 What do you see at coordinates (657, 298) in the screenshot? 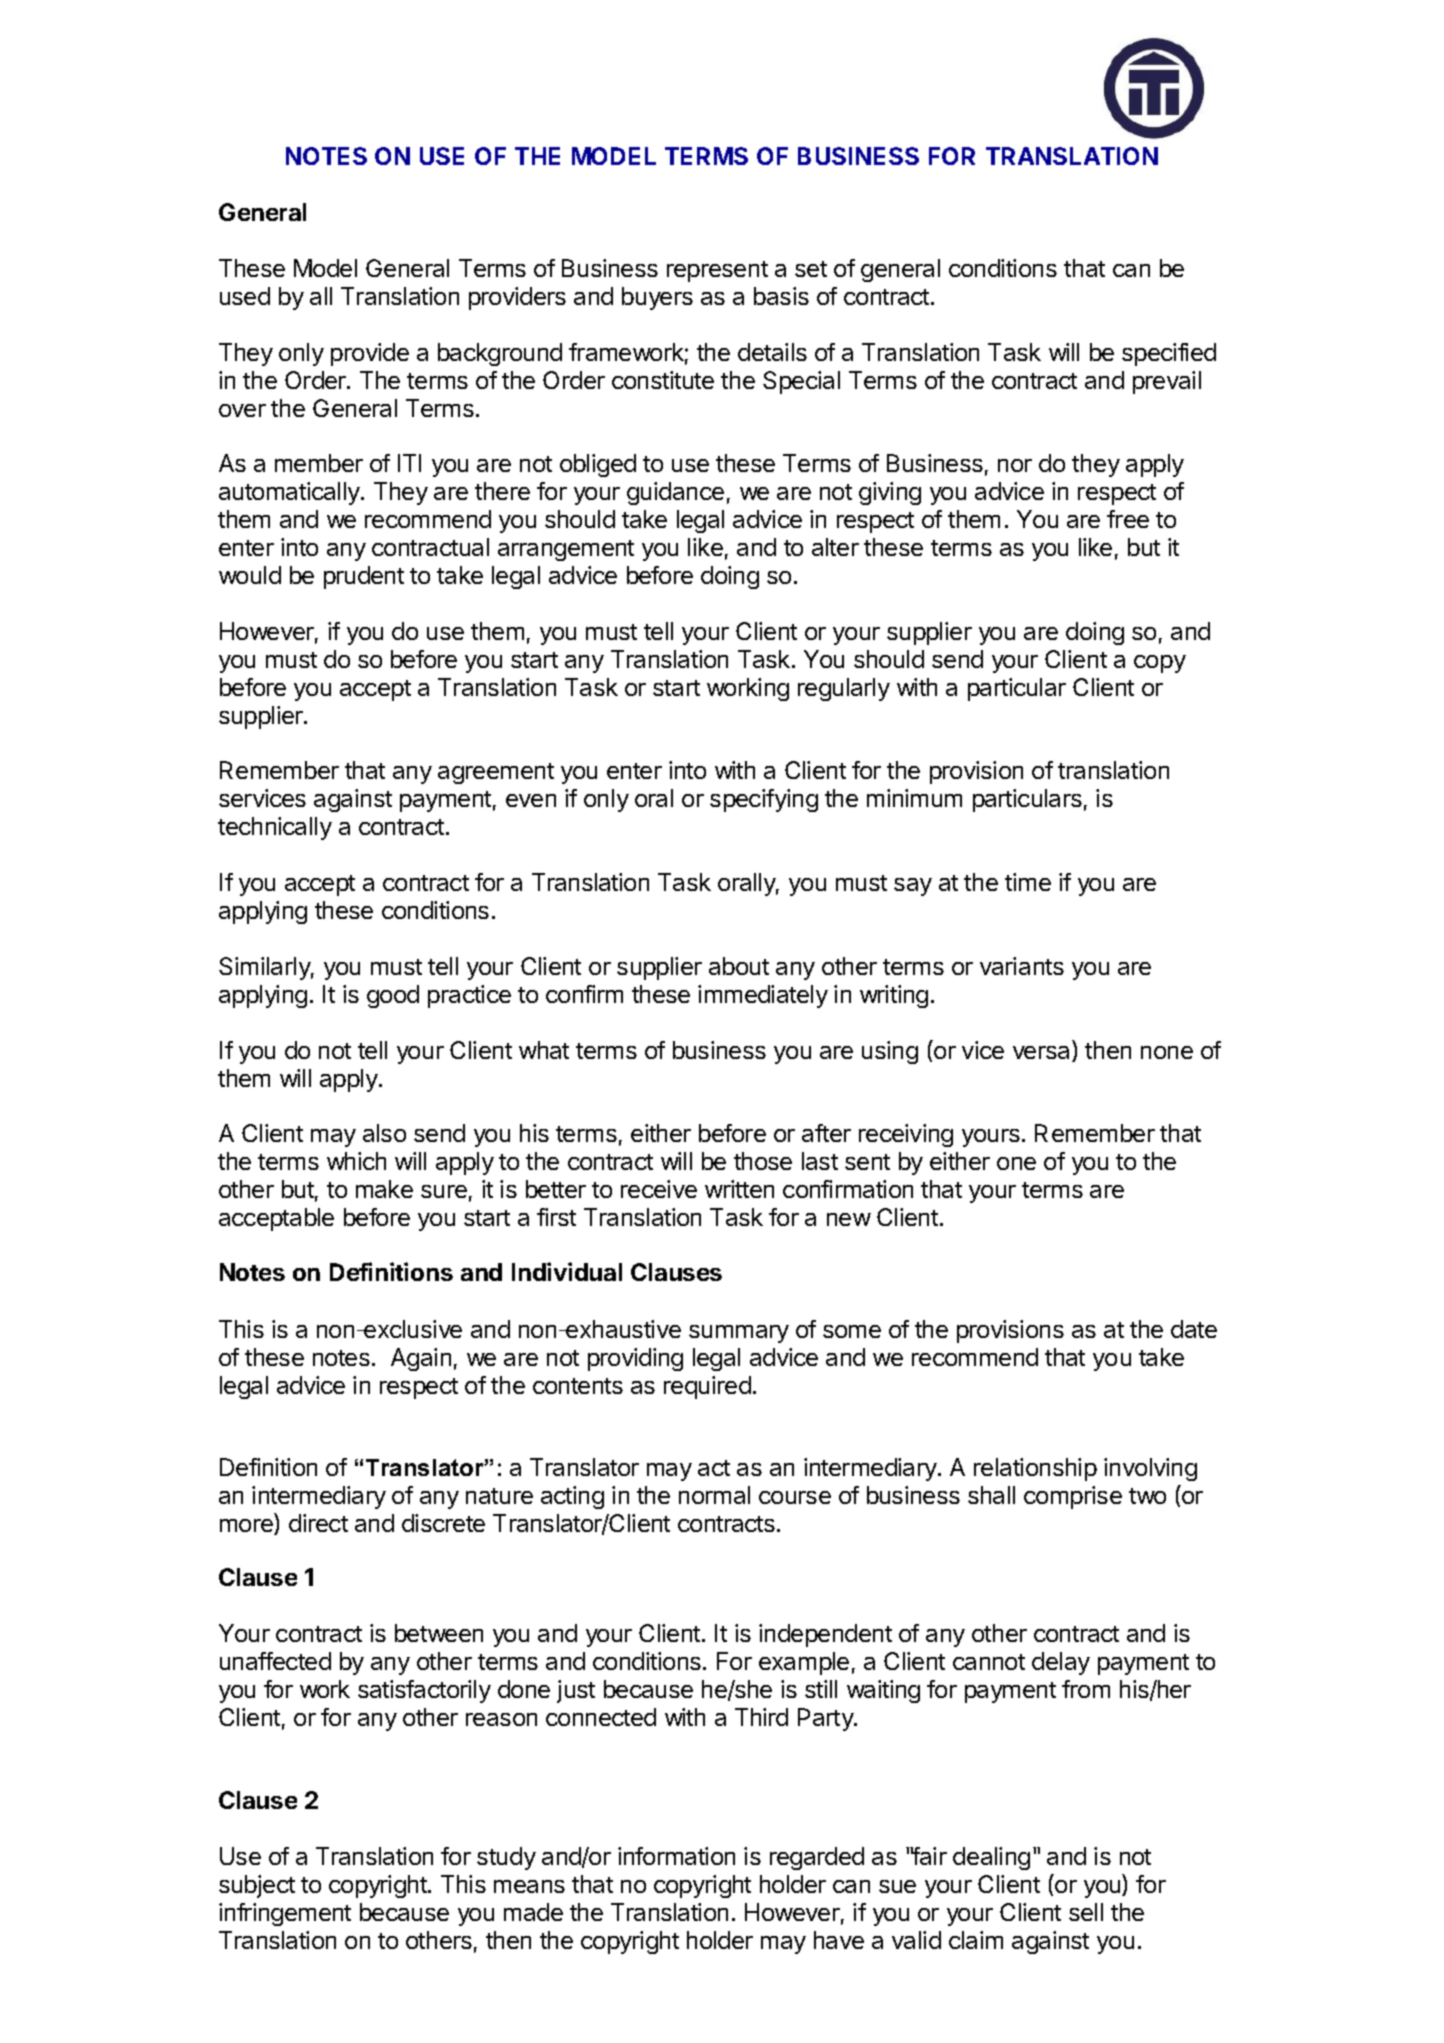
I see `buyers` at bounding box center [657, 298].
